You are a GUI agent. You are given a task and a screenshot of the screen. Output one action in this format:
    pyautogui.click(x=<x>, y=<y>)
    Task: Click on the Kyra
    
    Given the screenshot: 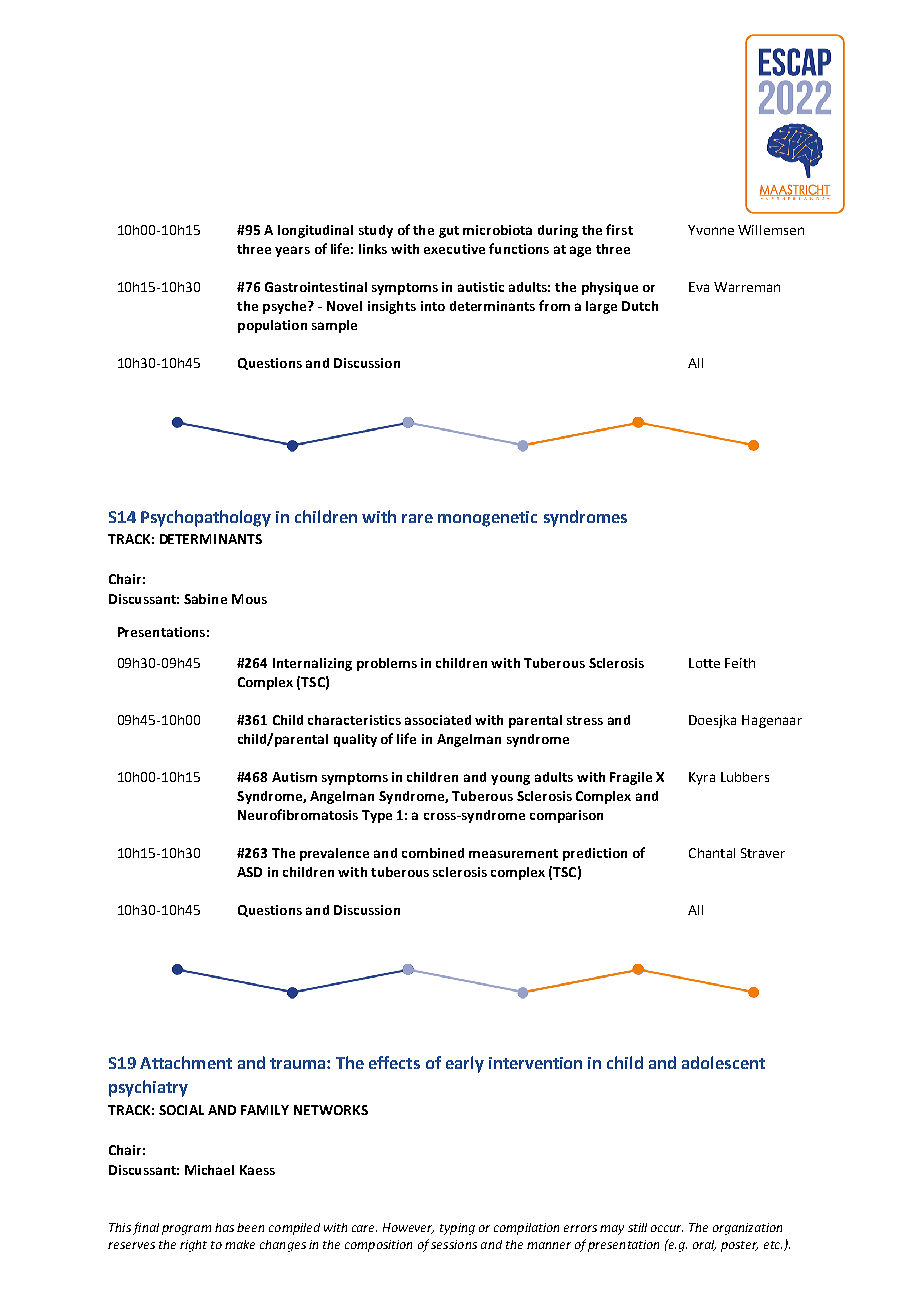 What is the action you would take?
    pyautogui.click(x=702, y=778)
